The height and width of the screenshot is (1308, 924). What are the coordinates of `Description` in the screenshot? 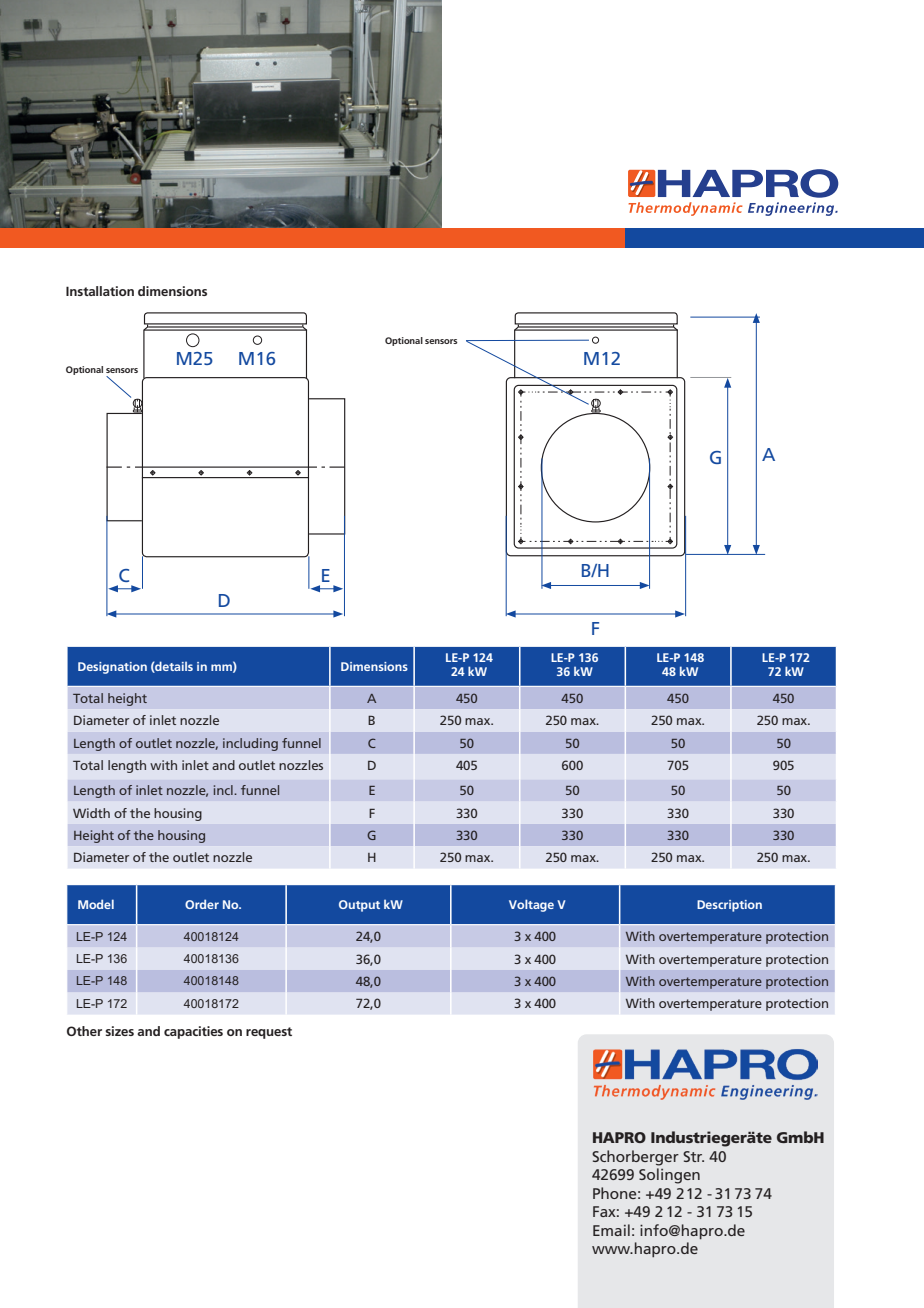 It's located at (729, 906).
